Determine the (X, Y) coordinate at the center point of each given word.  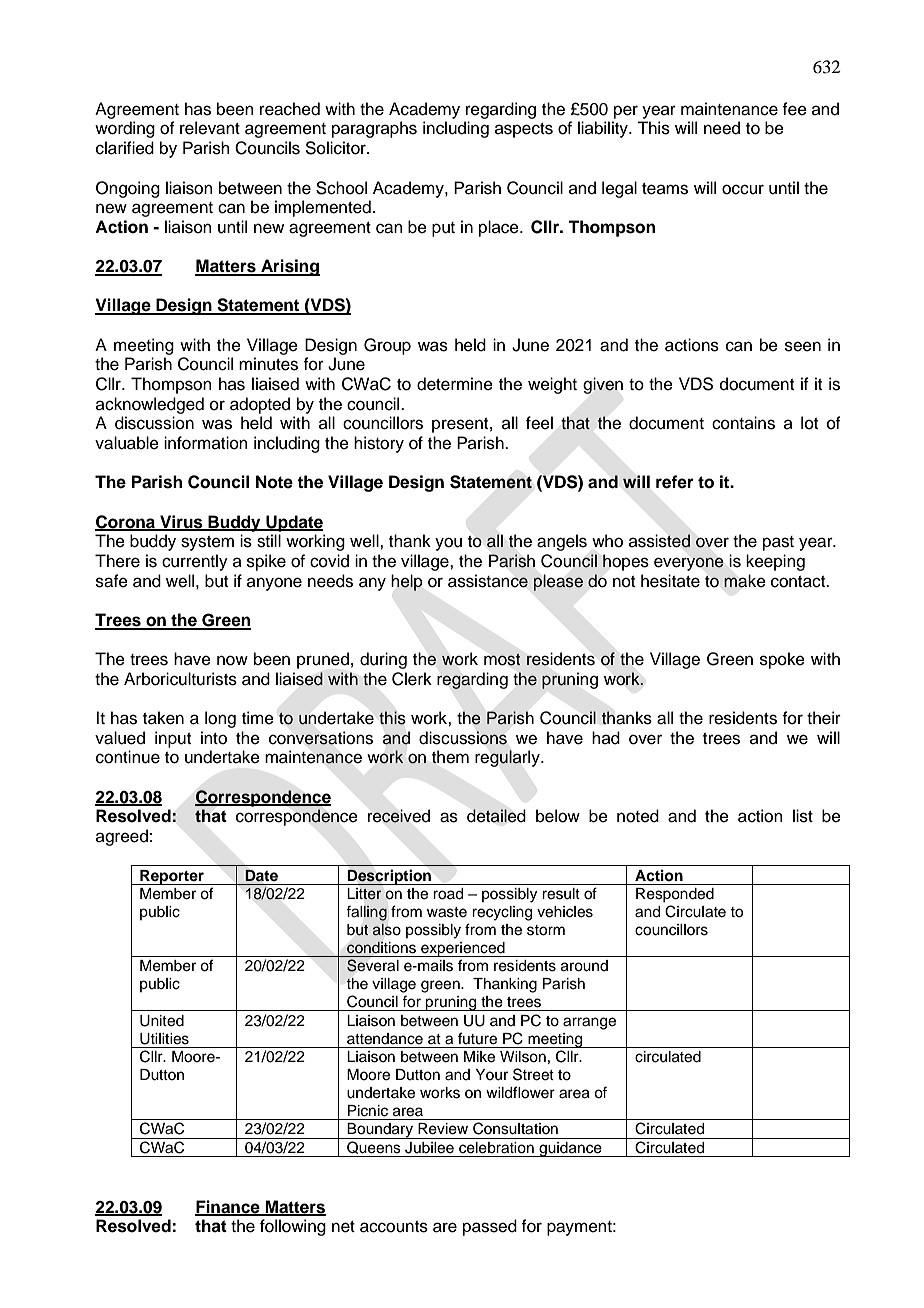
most (502, 660)
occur (743, 189)
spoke (782, 660)
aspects (524, 130)
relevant (210, 128)
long (220, 719)
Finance (228, 1207)
